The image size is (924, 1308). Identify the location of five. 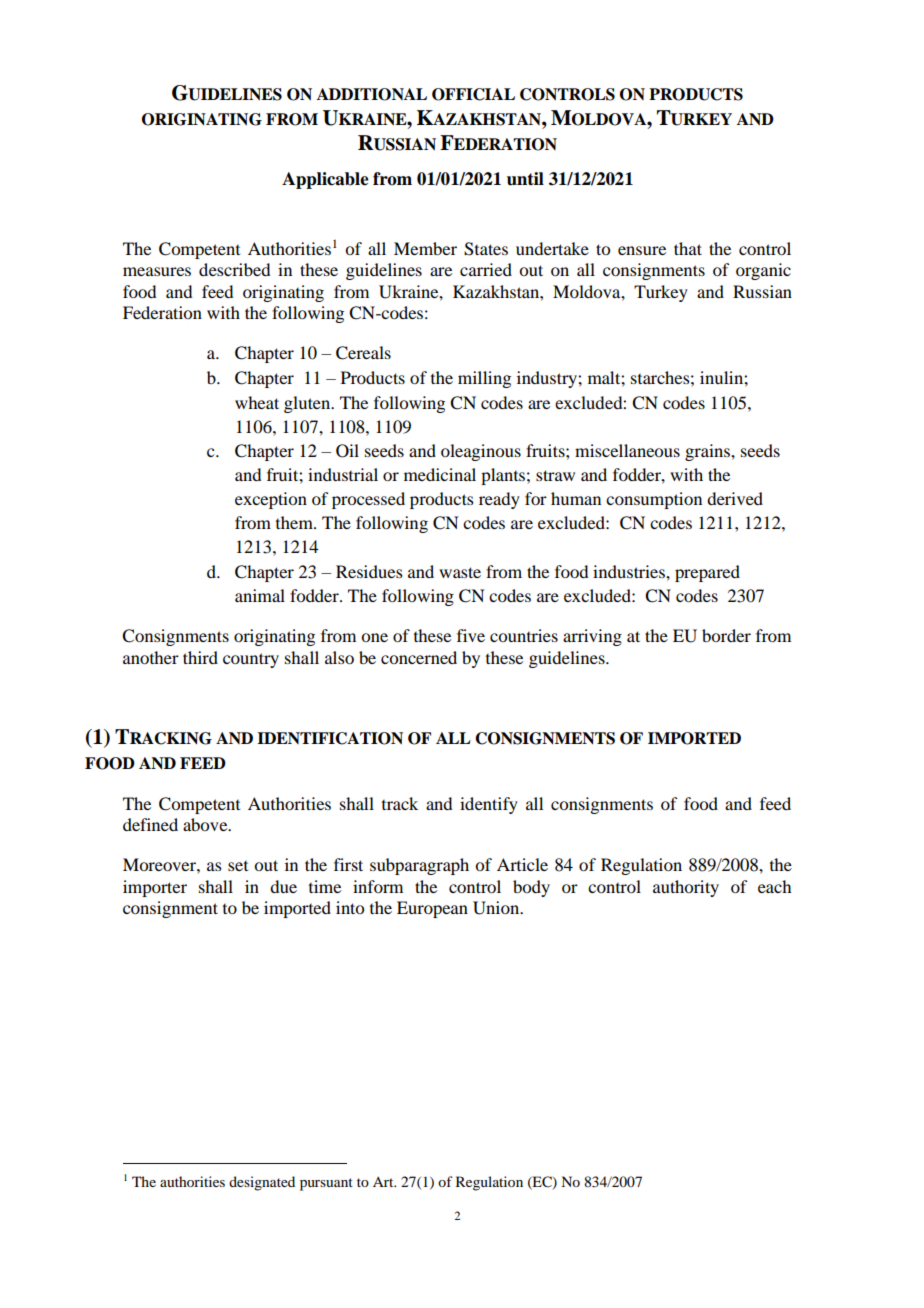
(471, 635).
